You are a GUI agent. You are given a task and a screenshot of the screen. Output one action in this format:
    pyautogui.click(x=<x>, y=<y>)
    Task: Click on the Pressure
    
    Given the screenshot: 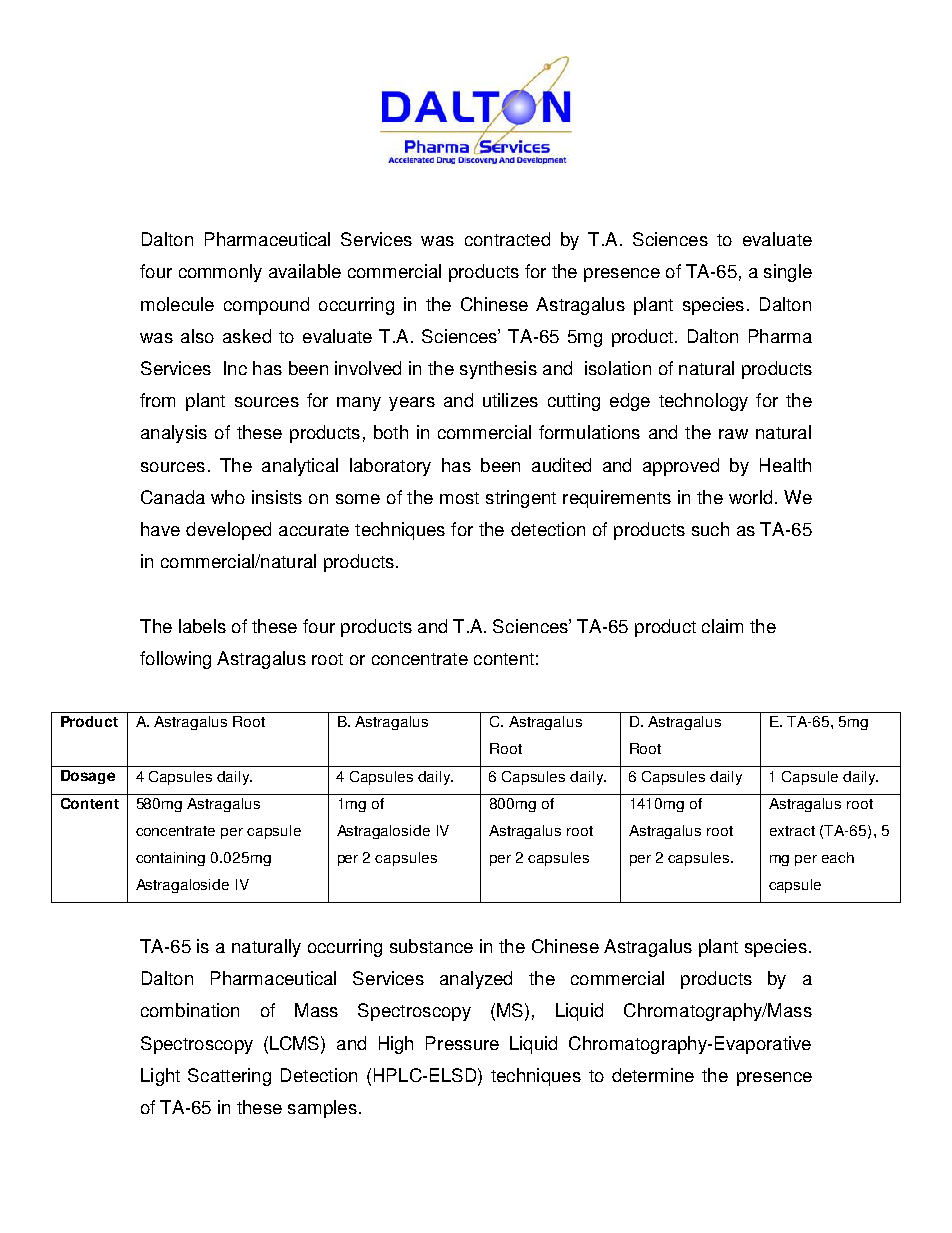 What is the action you would take?
    pyautogui.click(x=462, y=1043)
